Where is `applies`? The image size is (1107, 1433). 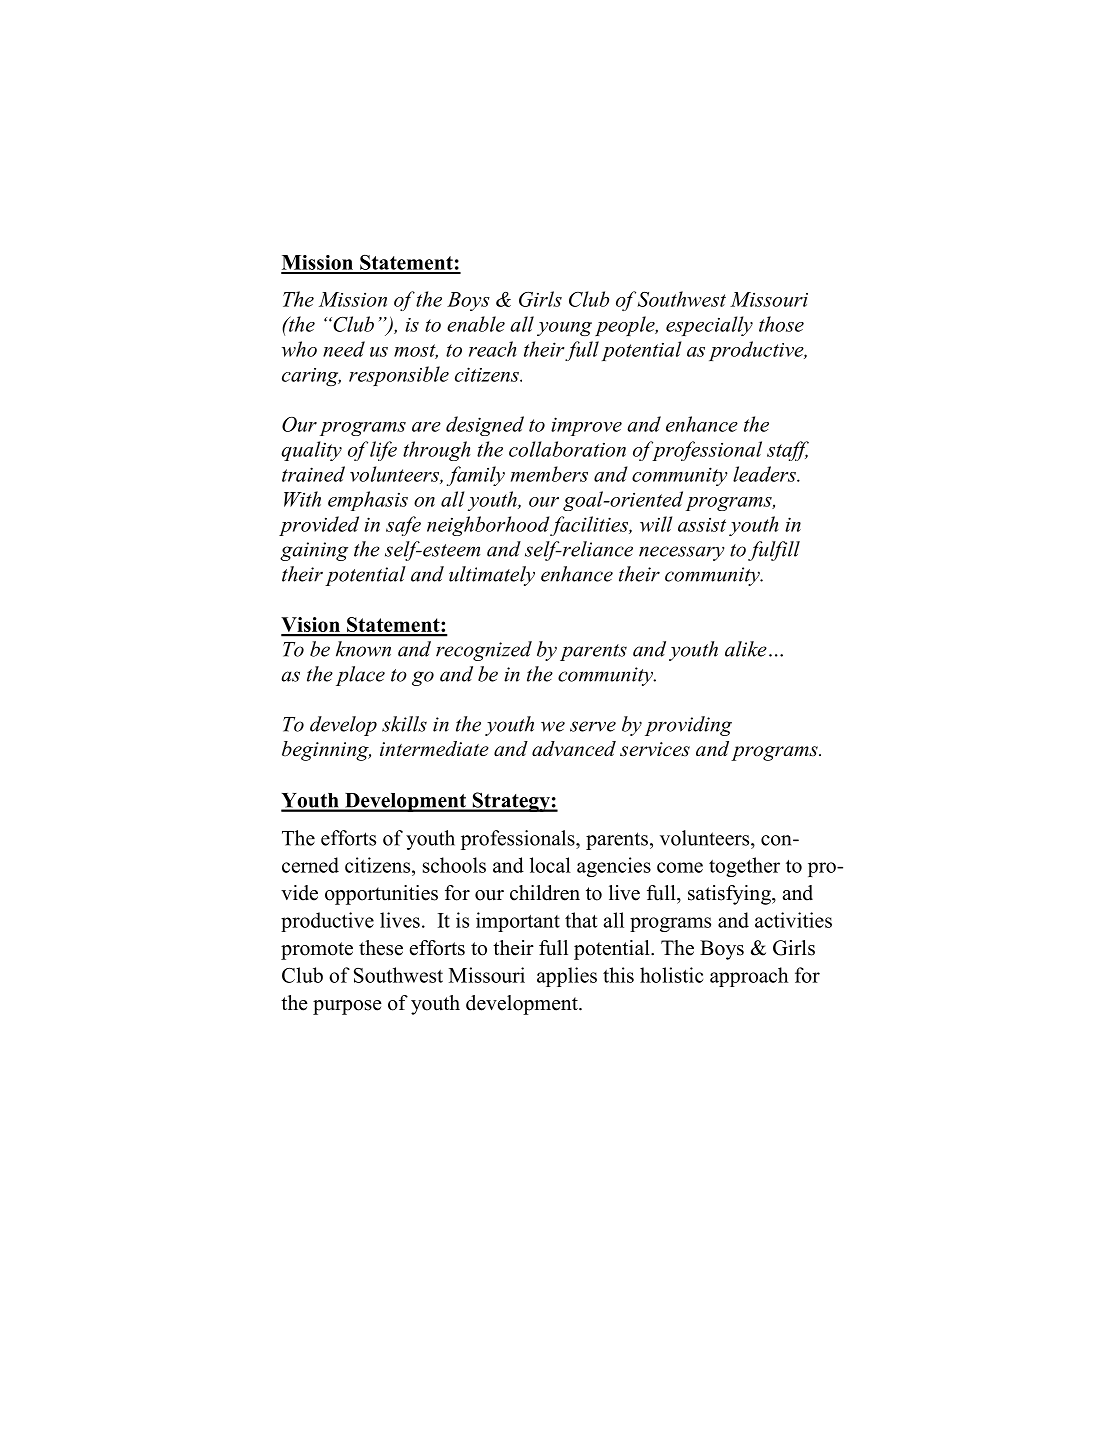 applies is located at coordinates (567, 977).
